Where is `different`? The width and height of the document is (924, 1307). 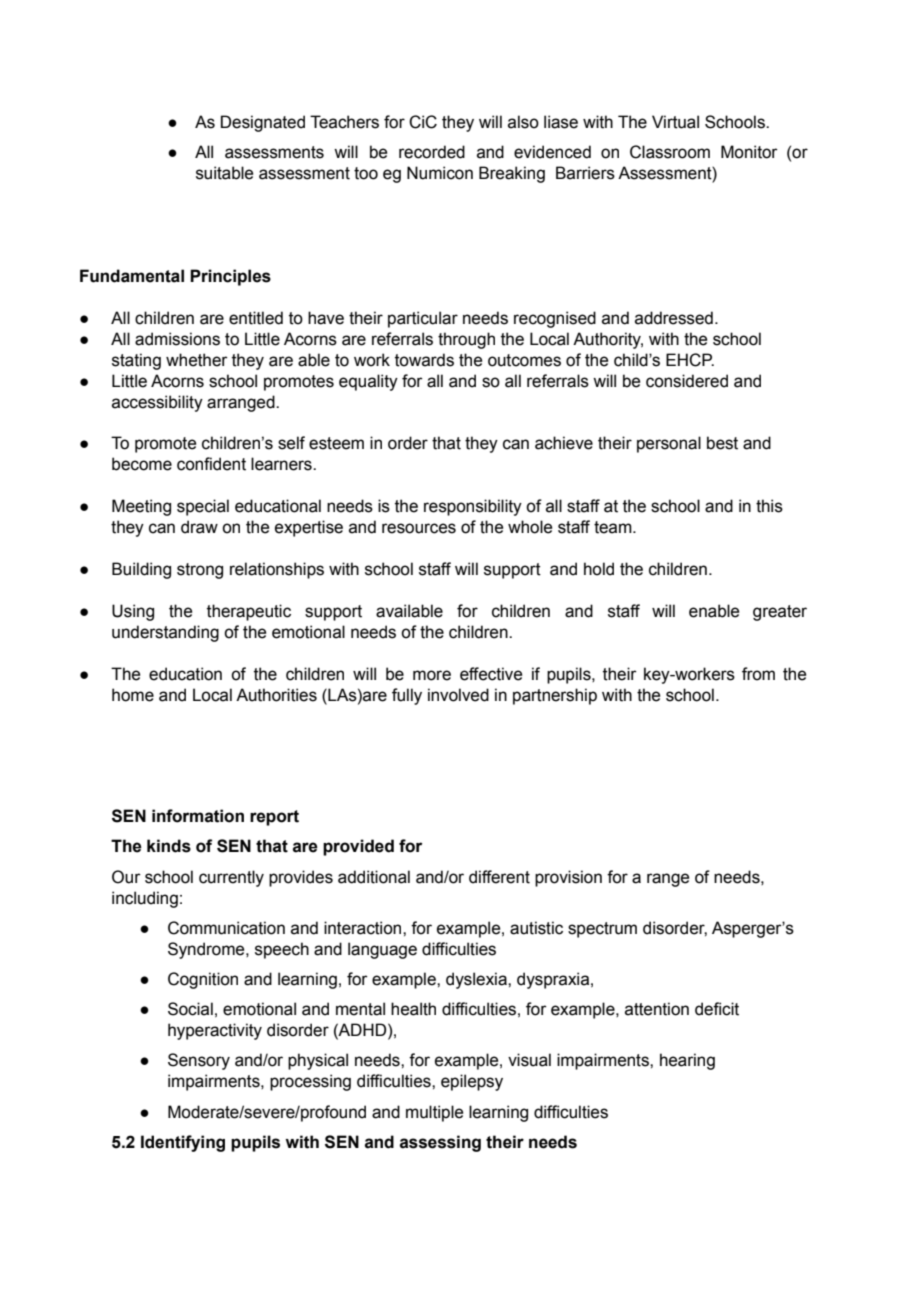
different is located at coordinates (499, 877).
